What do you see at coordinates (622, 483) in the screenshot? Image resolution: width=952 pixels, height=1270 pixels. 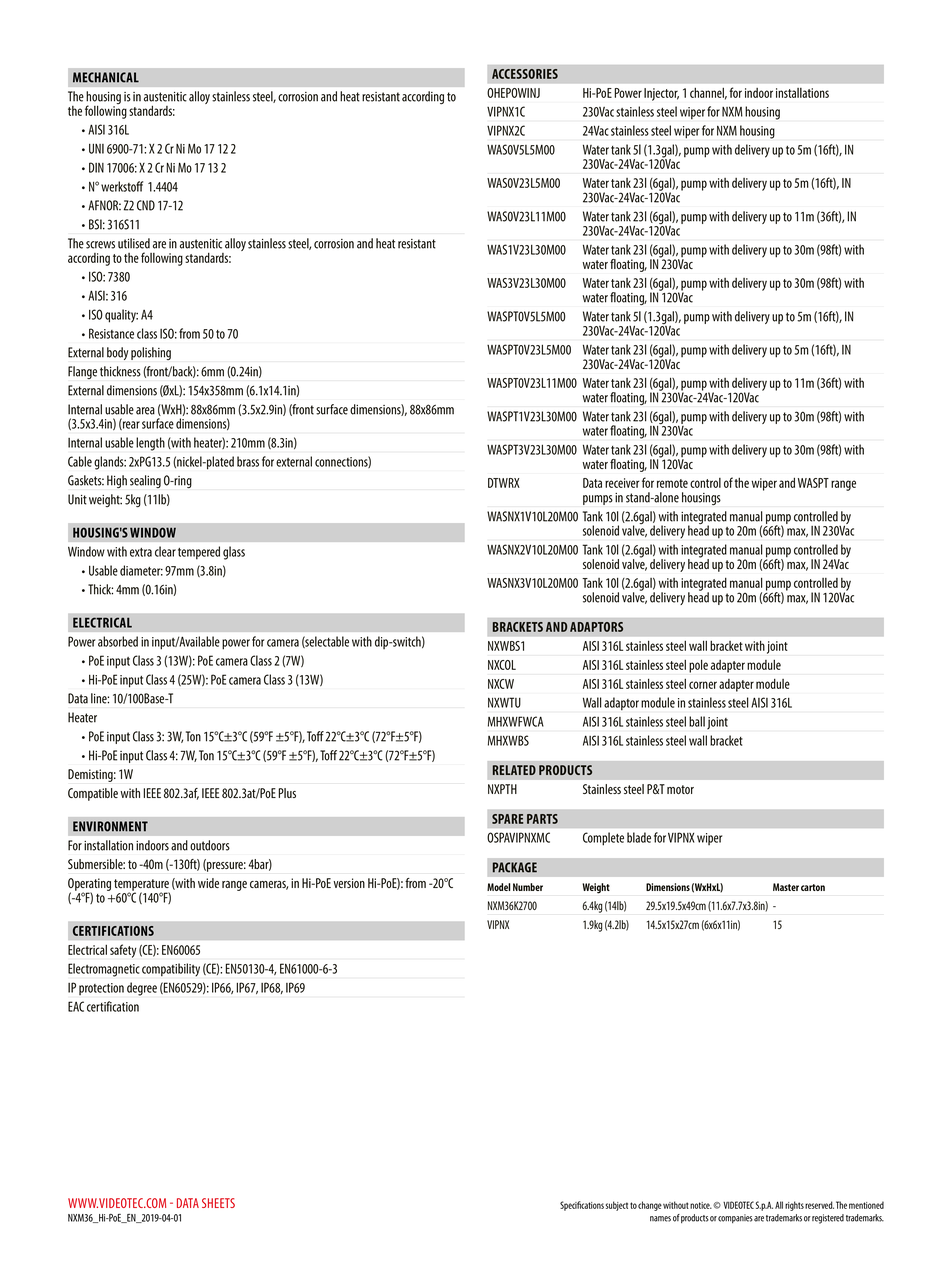 I see `receiver` at bounding box center [622, 483].
